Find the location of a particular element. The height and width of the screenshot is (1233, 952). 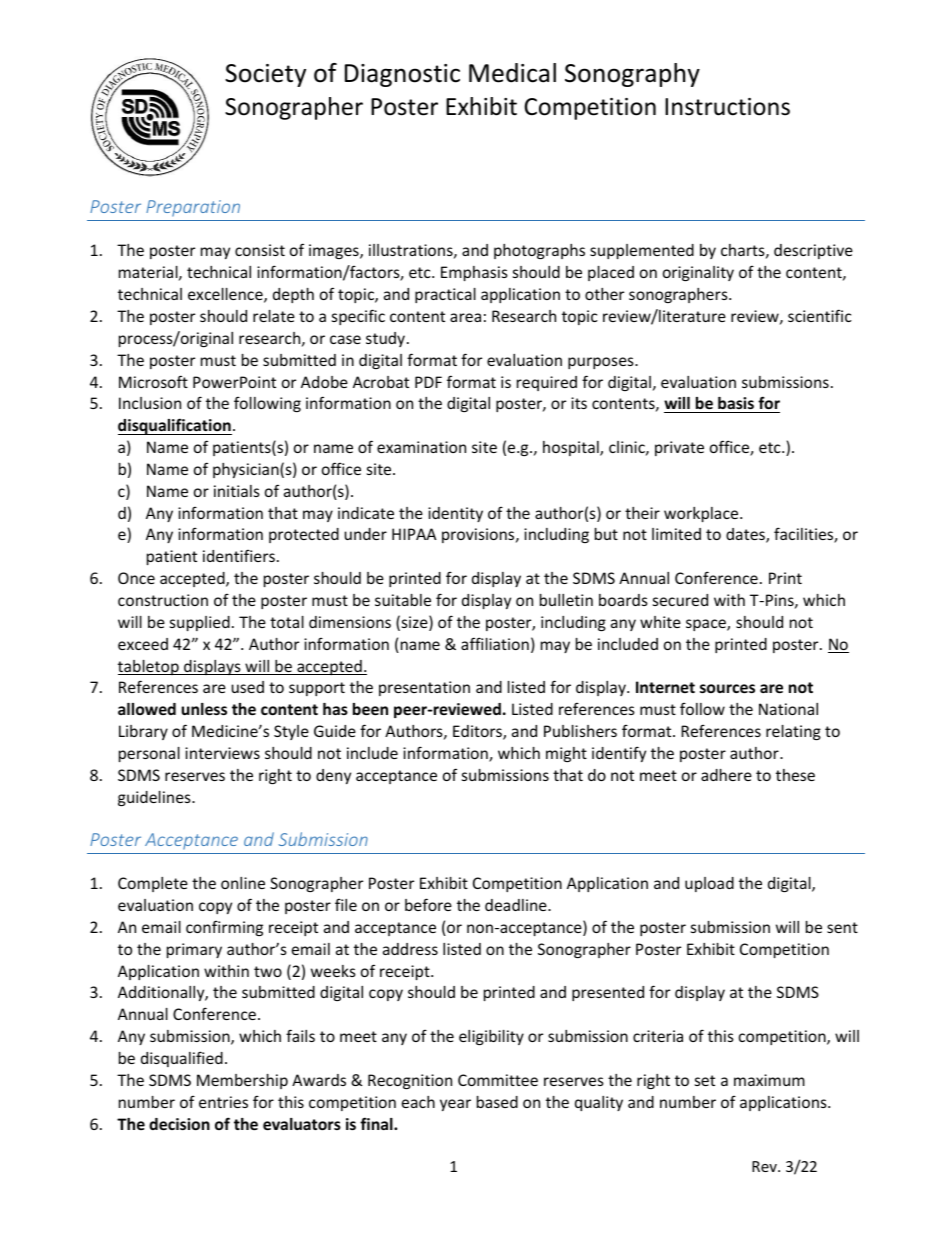

Medical is located at coordinates (512, 73).
